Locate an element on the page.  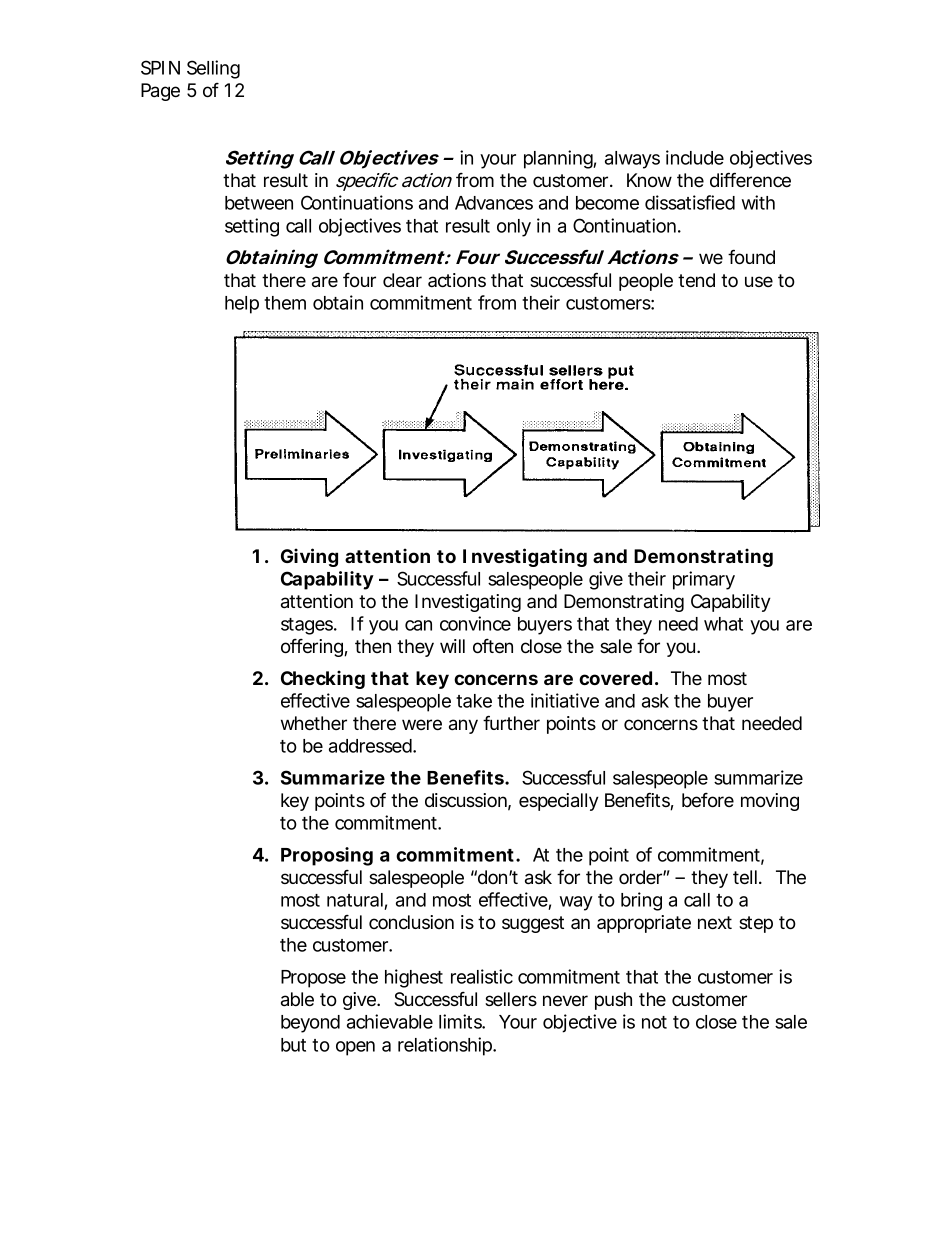
Advances is located at coordinates (494, 203).
